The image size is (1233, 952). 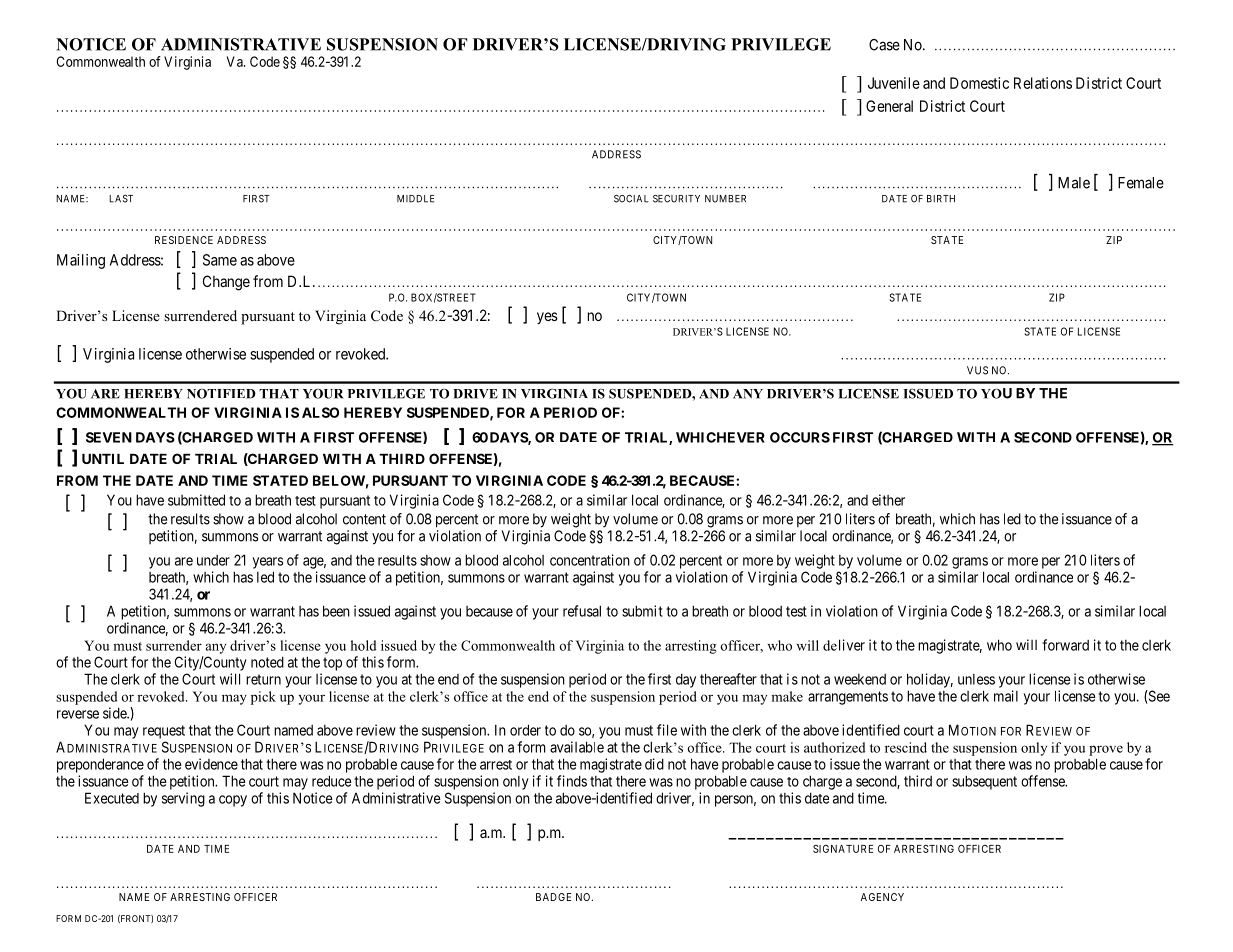 What do you see at coordinates (553, 897) in the page?
I see `BADGE` at bounding box center [553, 897].
